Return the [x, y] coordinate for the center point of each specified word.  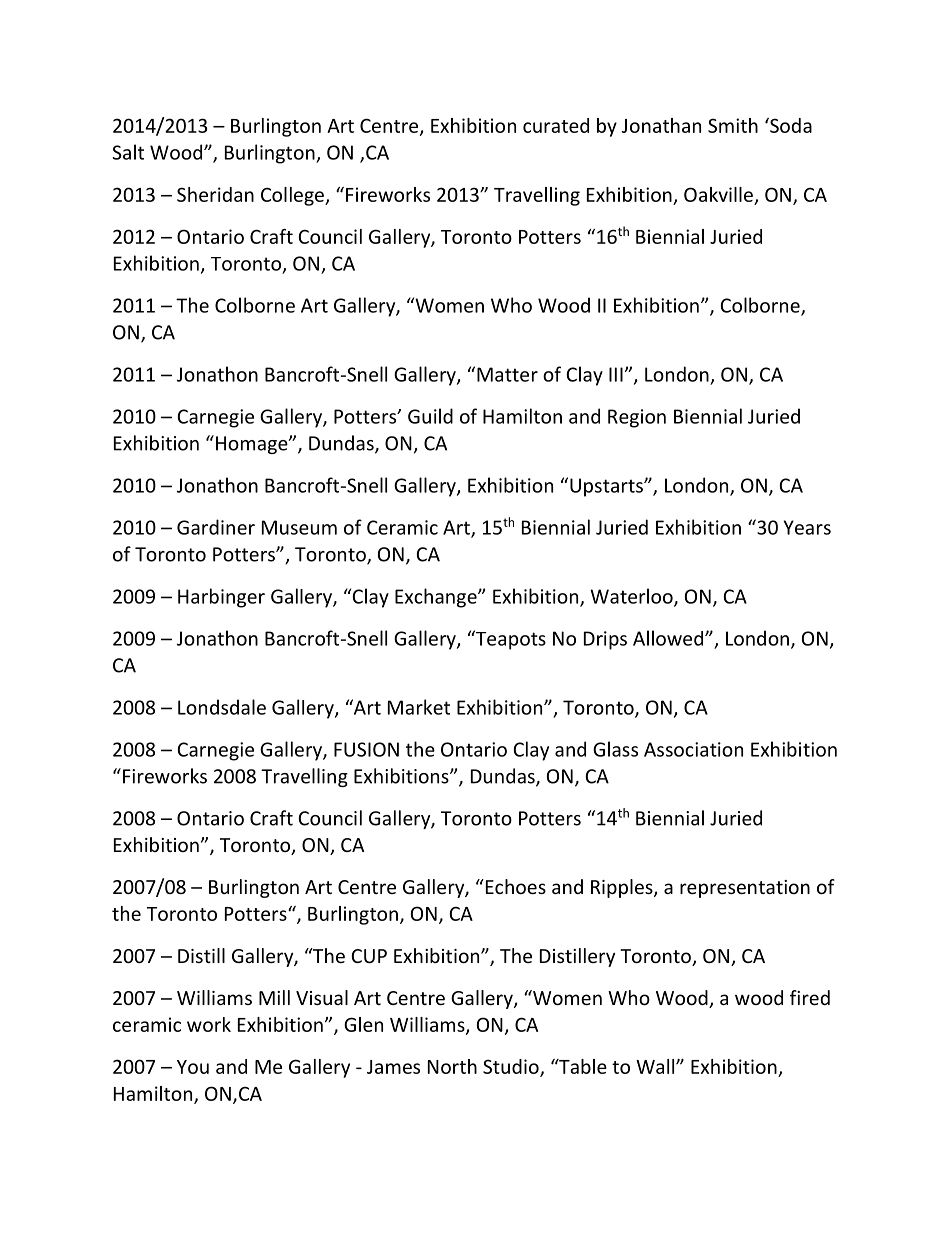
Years [807, 527]
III [616, 374]
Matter [507, 374]
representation [745, 889]
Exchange [437, 598]
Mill [274, 997]
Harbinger [221, 598]
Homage [253, 445]
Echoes [514, 886]
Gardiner [216, 527]
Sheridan [215, 194]
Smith [733, 125]
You [193, 1067]
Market [419, 707]
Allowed [668, 638]
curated [556, 125]
